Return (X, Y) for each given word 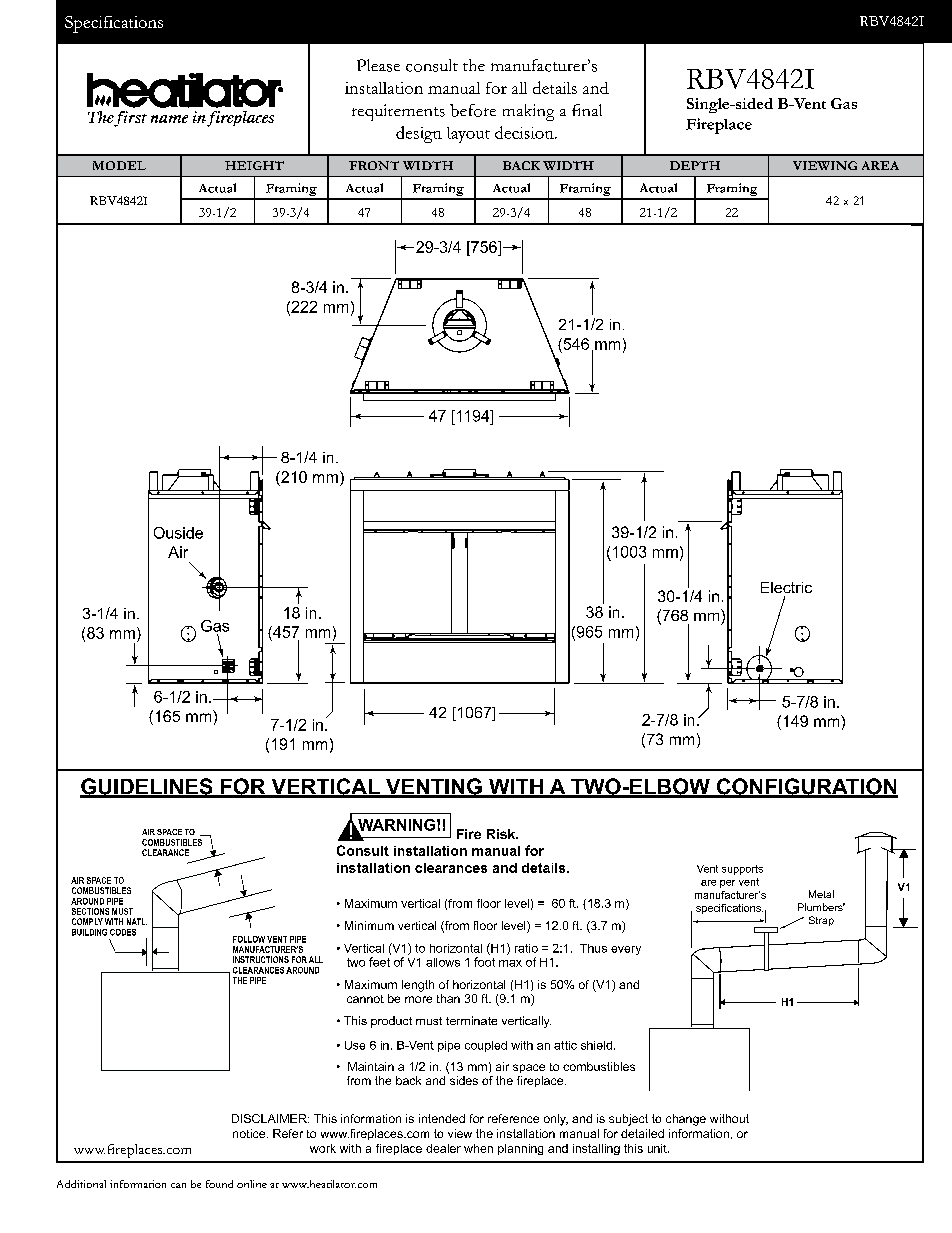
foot (484, 962)
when (478, 1148)
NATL (137, 921)
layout (468, 135)
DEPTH (695, 165)
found (219, 1184)
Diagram (309, 135)
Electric (786, 587)
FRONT (374, 165)
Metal (821, 894)
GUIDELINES (147, 787)
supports (742, 870)
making (528, 112)
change (686, 1120)
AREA (880, 165)
